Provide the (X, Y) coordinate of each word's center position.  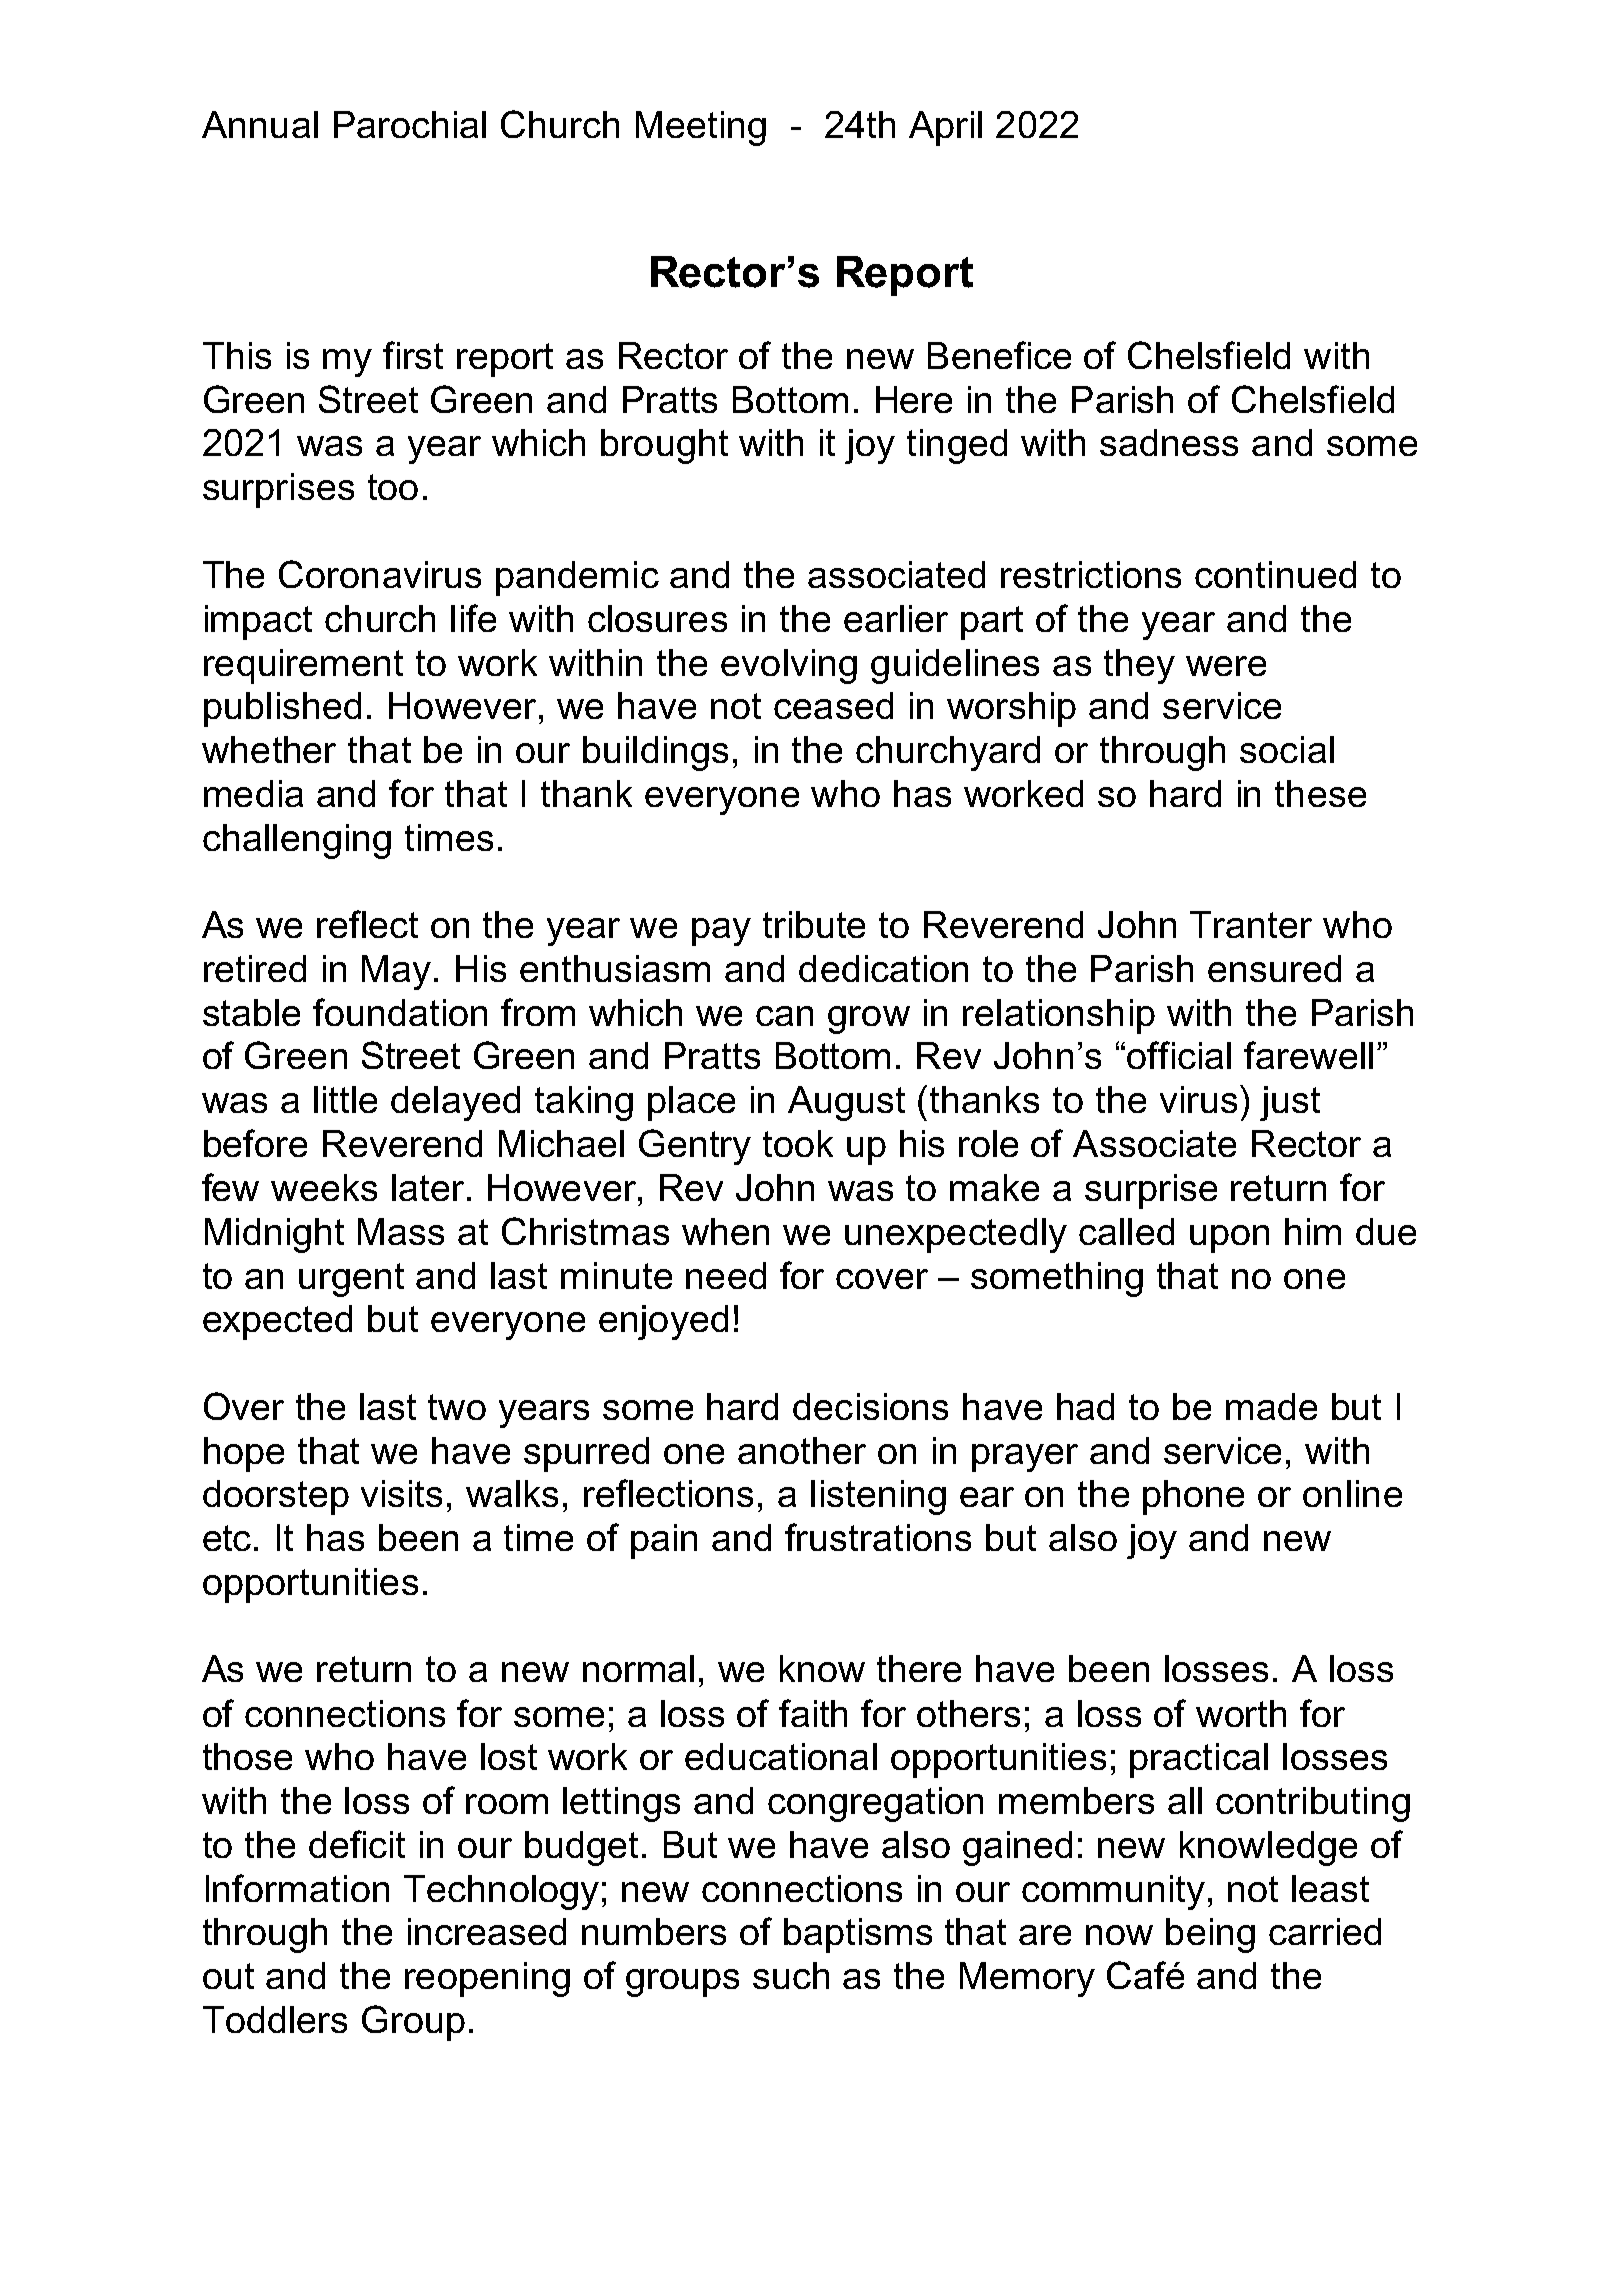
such (791, 1975)
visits (401, 1493)
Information (297, 1888)
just (1290, 1103)
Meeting (701, 128)
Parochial (410, 124)
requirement (303, 666)
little (345, 1099)
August (846, 1103)
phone (1193, 1497)
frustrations (878, 1537)
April (945, 128)
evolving (789, 666)
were (1226, 666)
